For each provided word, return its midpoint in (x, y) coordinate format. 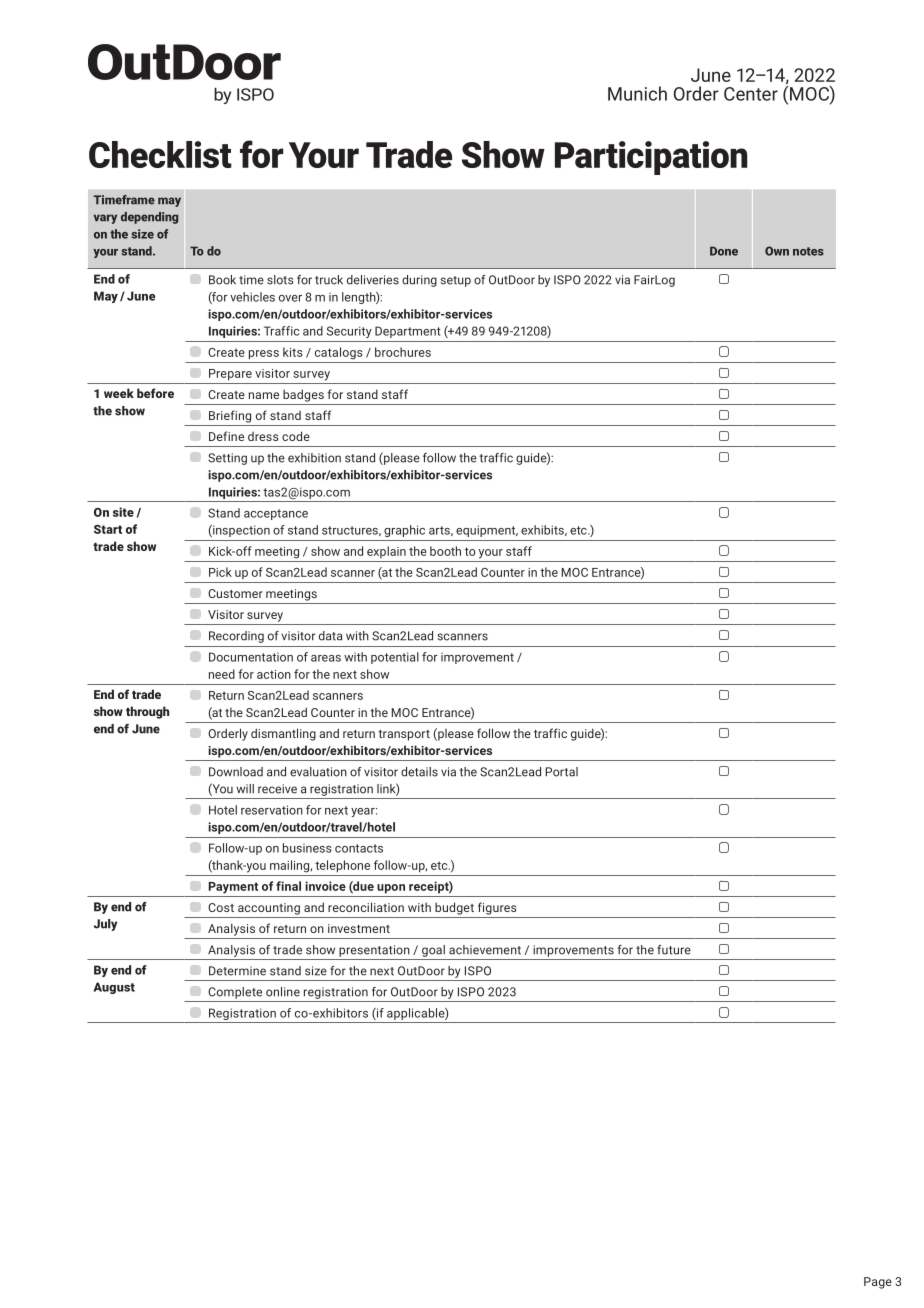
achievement (485, 950)
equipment (487, 531)
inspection (240, 531)
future (674, 950)
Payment (233, 888)
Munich (637, 93)
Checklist (160, 154)
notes (808, 251)
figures (497, 908)
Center (751, 94)
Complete (235, 993)
